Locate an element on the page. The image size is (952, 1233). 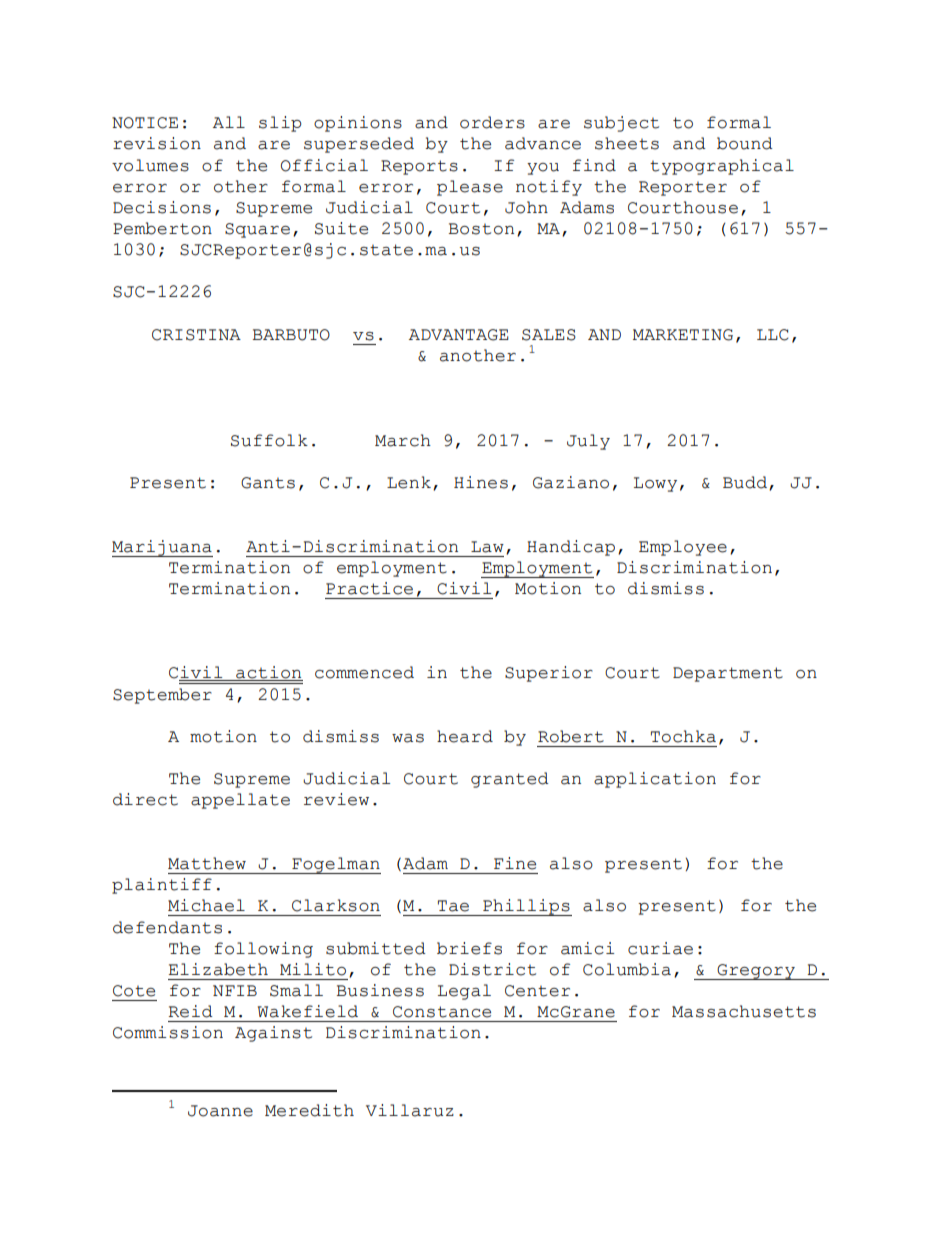
ADVANTAGE is located at coordinates (459, 335).
